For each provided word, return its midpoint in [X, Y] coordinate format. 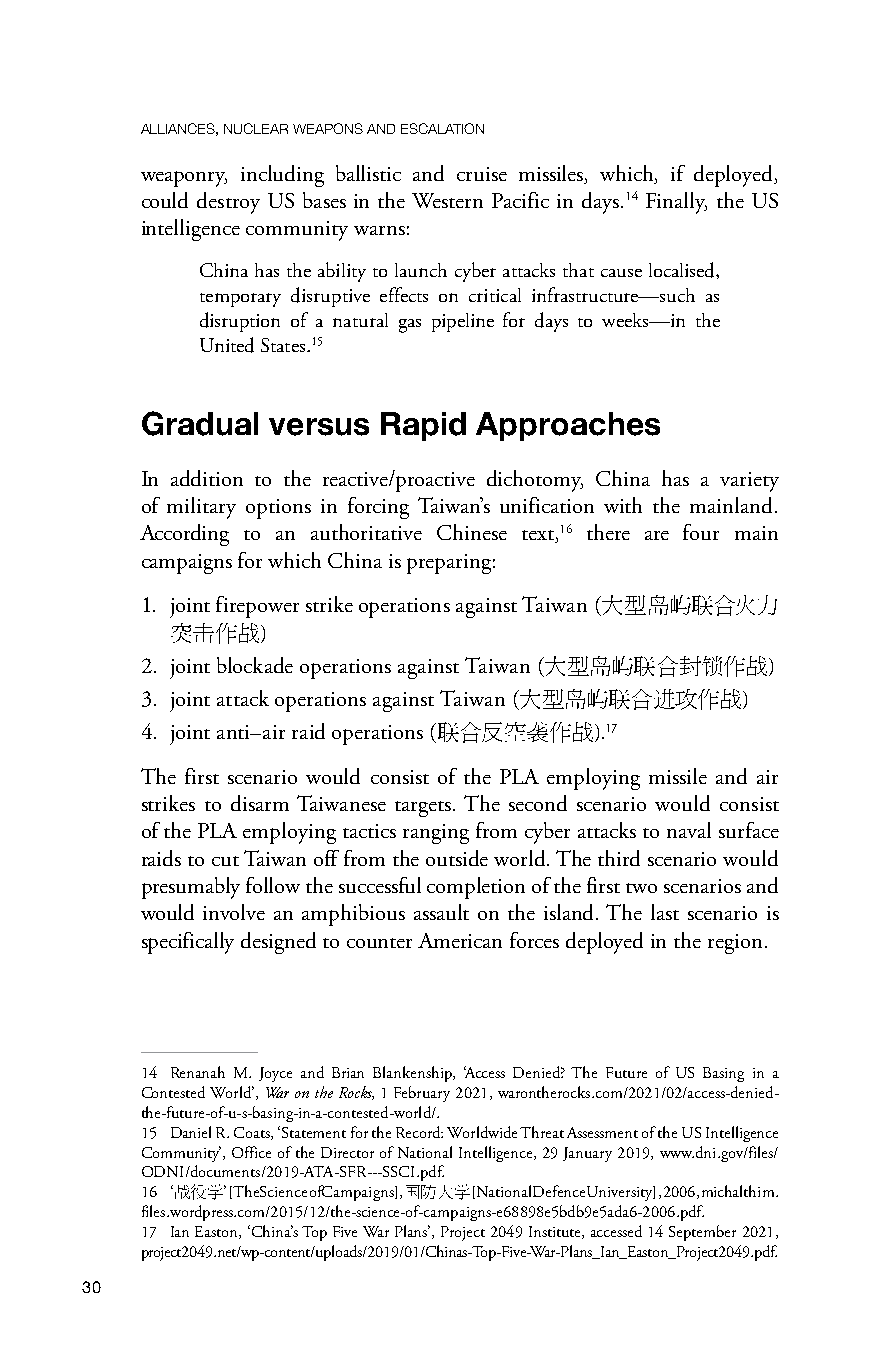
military [201, 508]
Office [251, 1152]
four [701, 532]
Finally [676, 203]
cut [225, 861]
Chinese [472, 532]
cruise [482, 174]
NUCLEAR [256, 128]
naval [689, 830]
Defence [559, 1191]
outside [457, 858]
